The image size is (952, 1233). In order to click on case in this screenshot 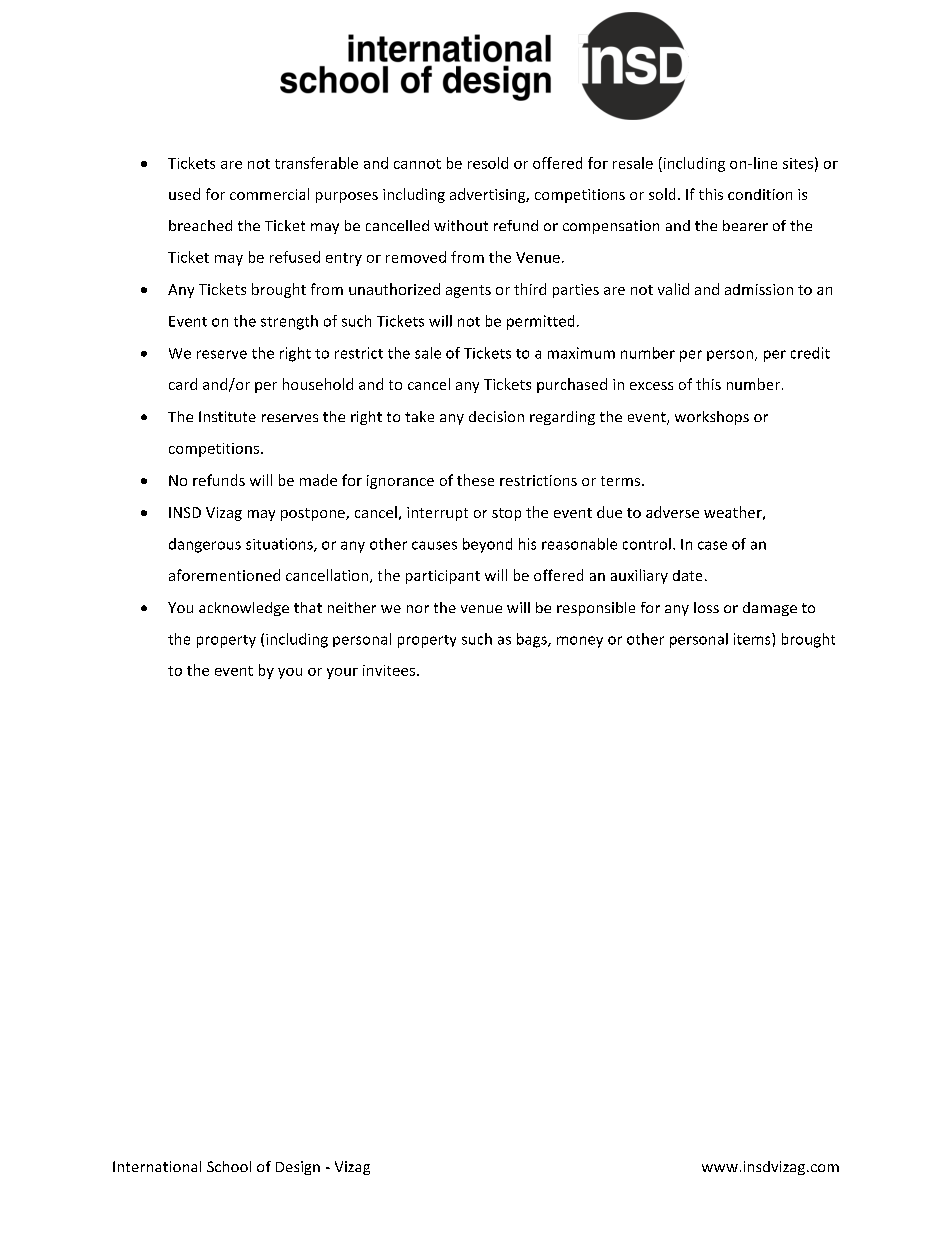, I will do `click(712, 545)`.
